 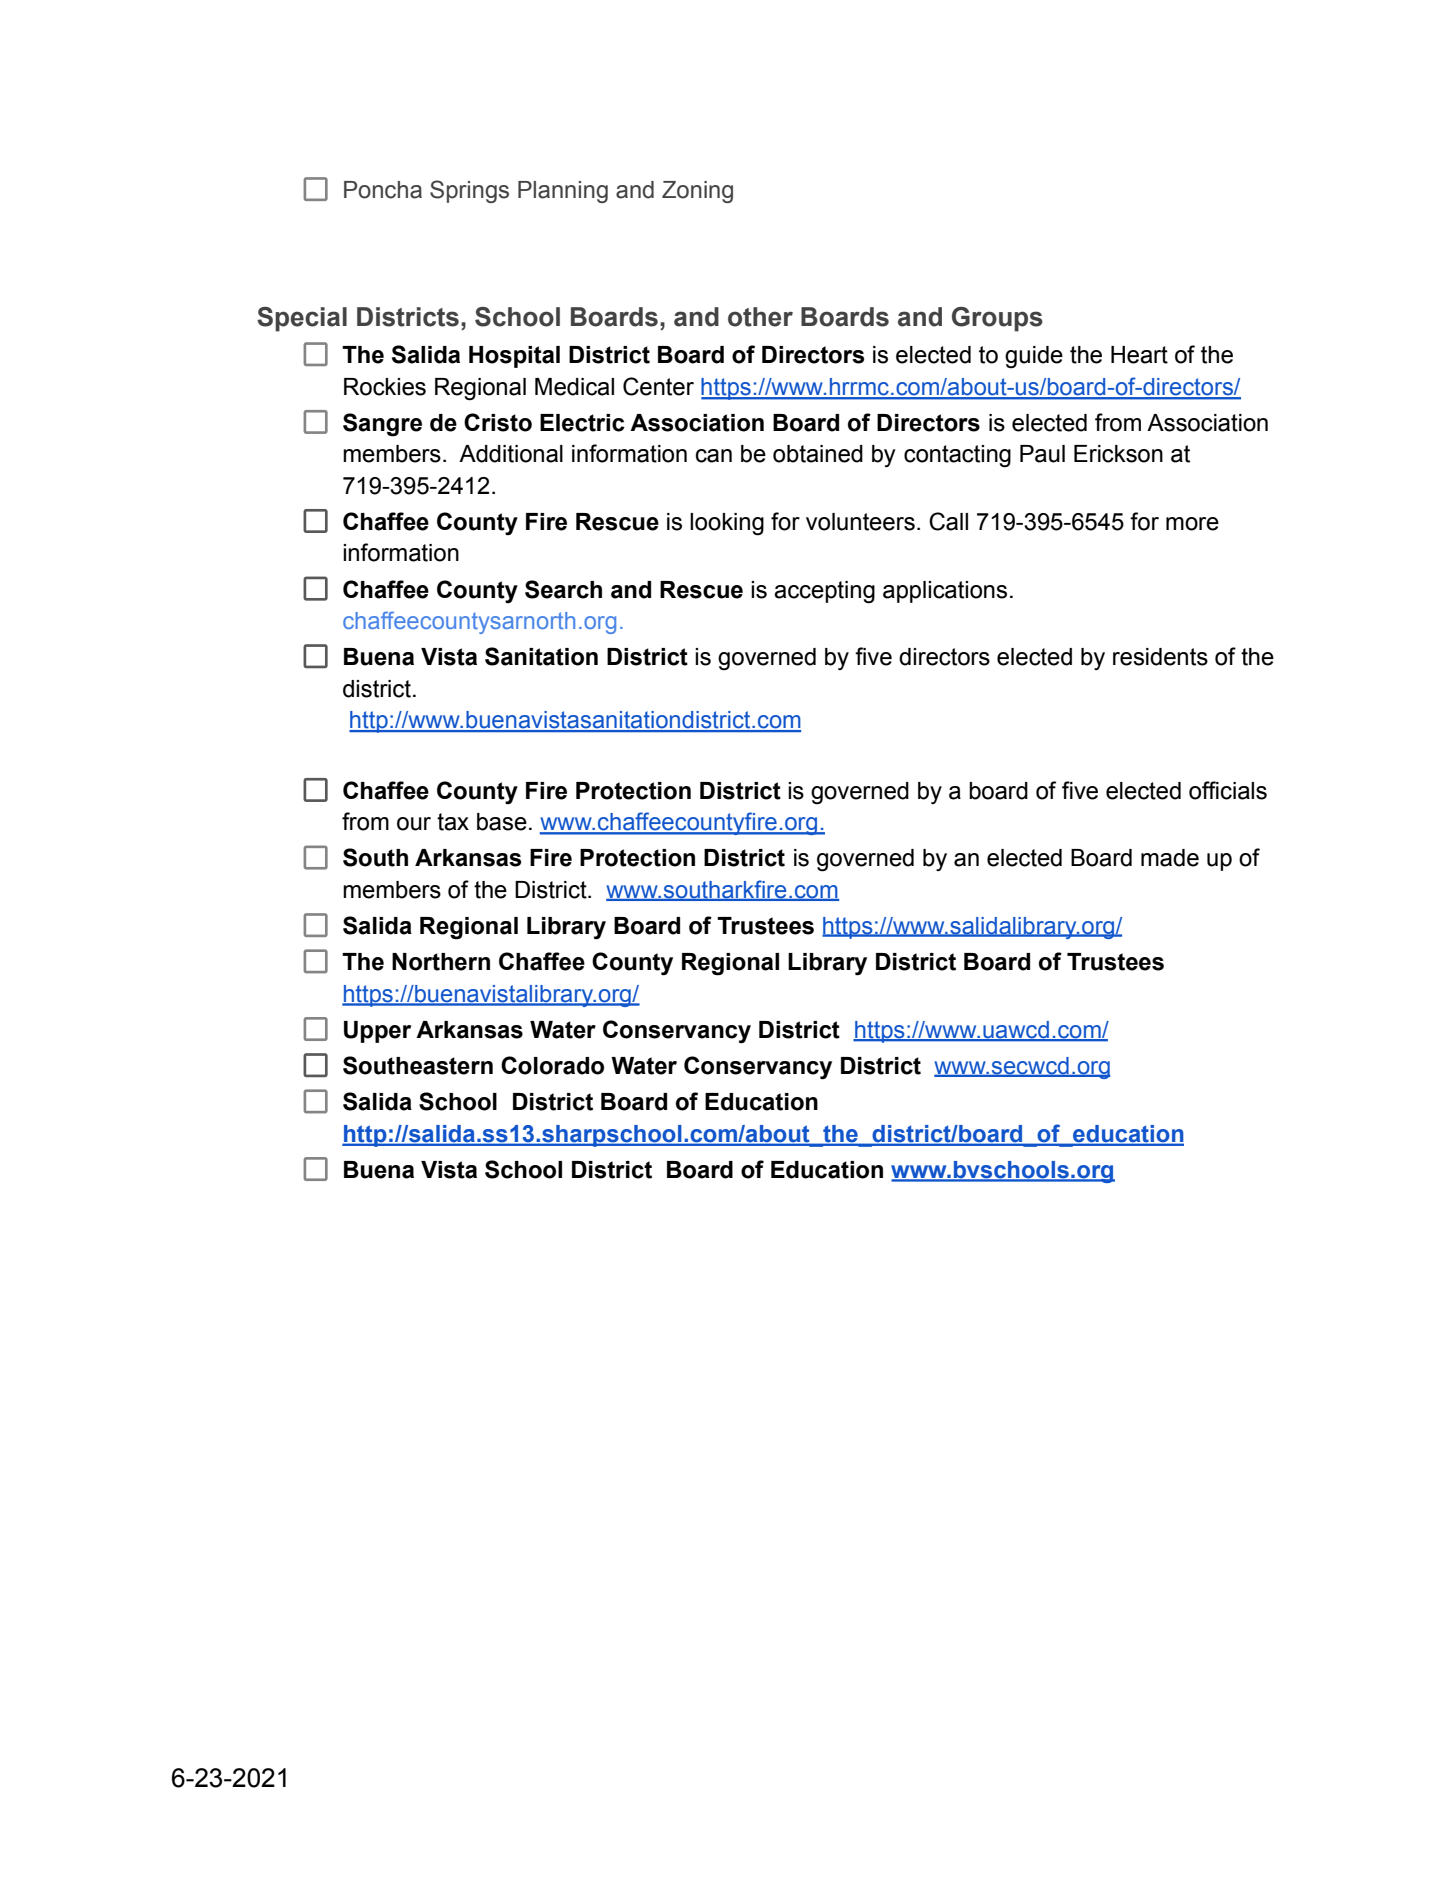 I want to click on Search, so click(x=563, y=589).
